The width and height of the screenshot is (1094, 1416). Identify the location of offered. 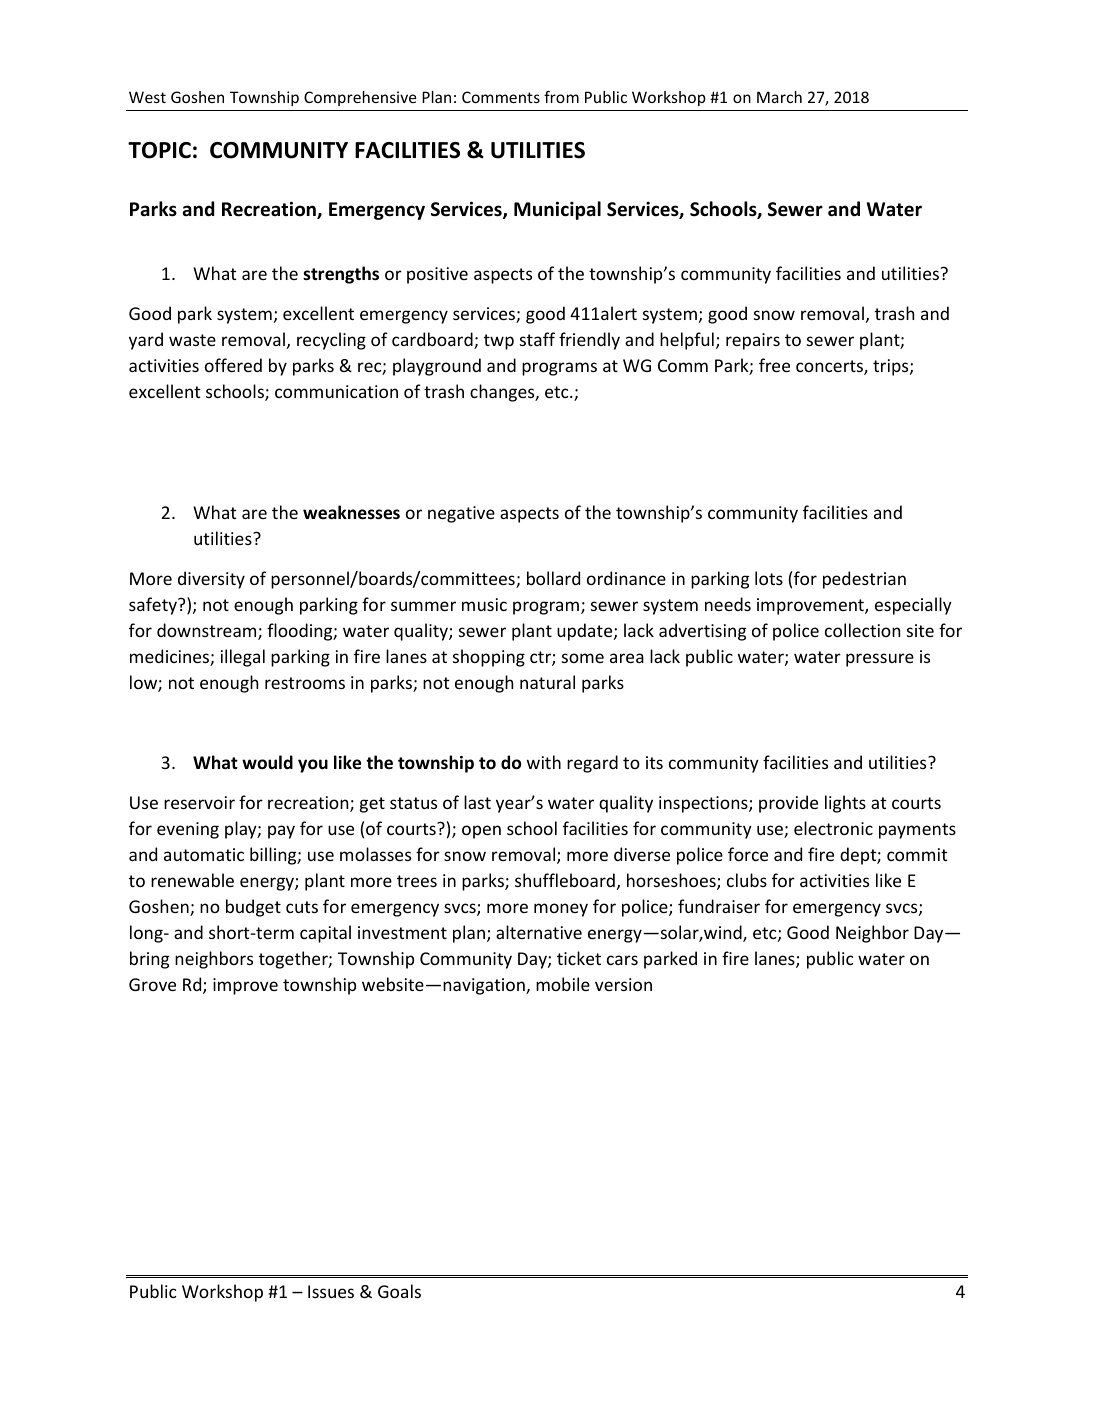
(233, 365).
